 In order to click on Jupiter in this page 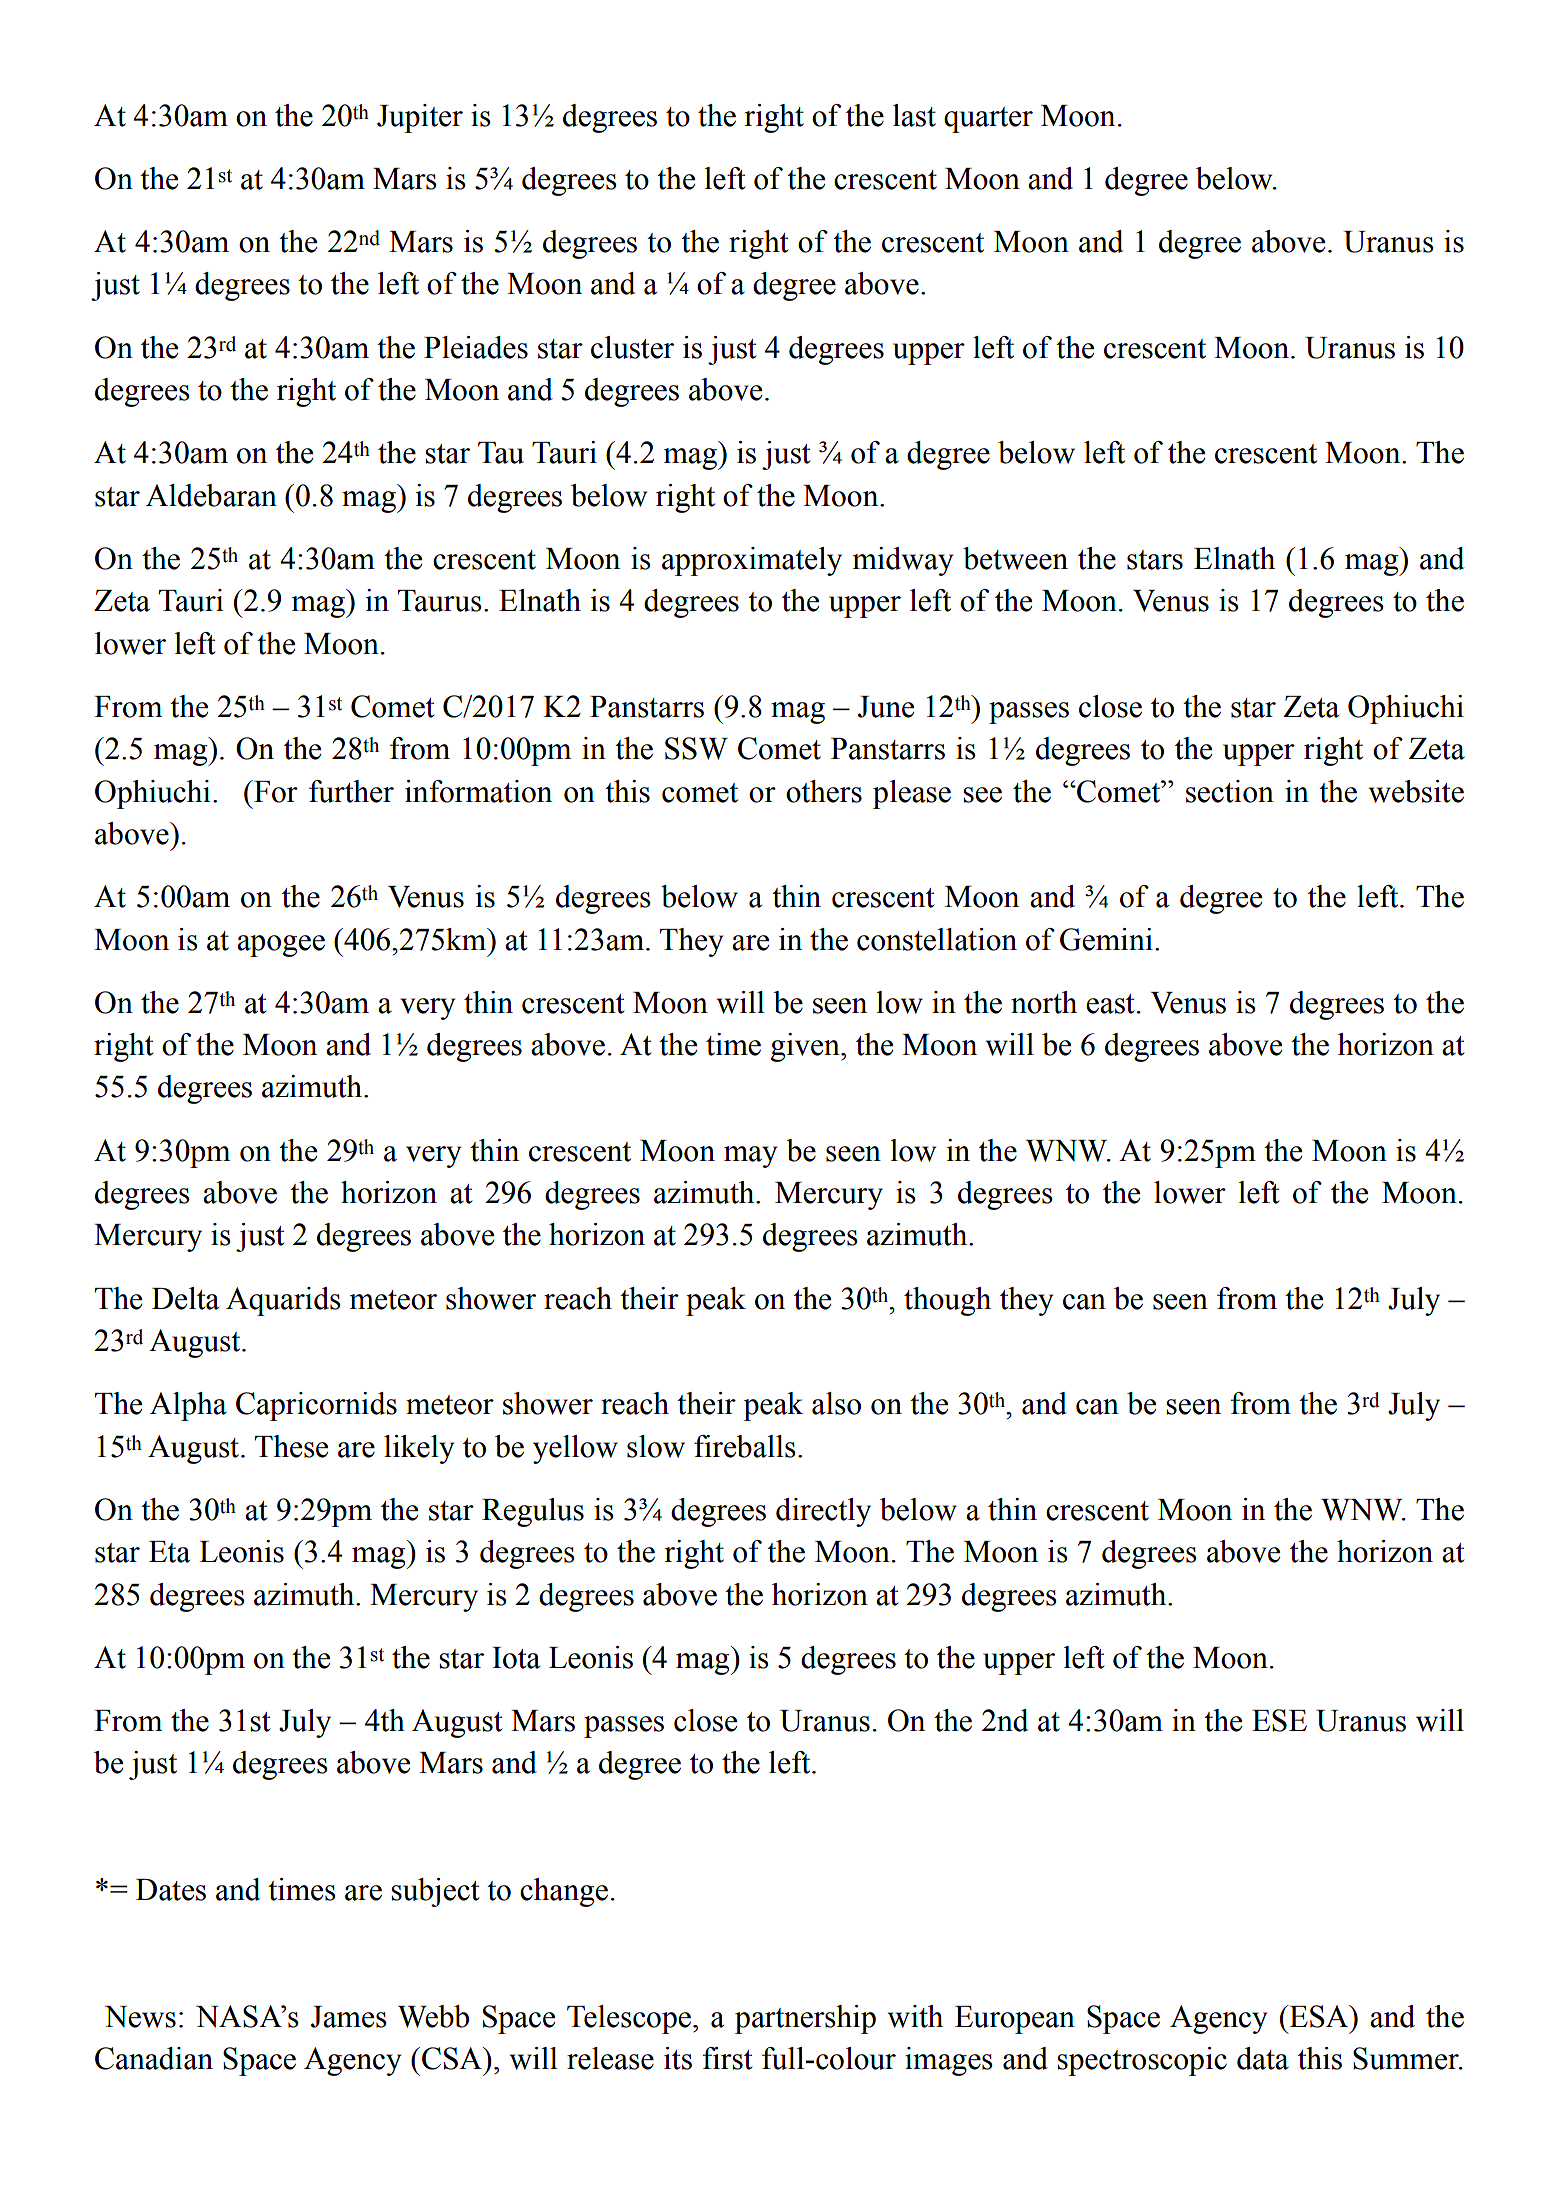, I will do `click(420, 118)`.
